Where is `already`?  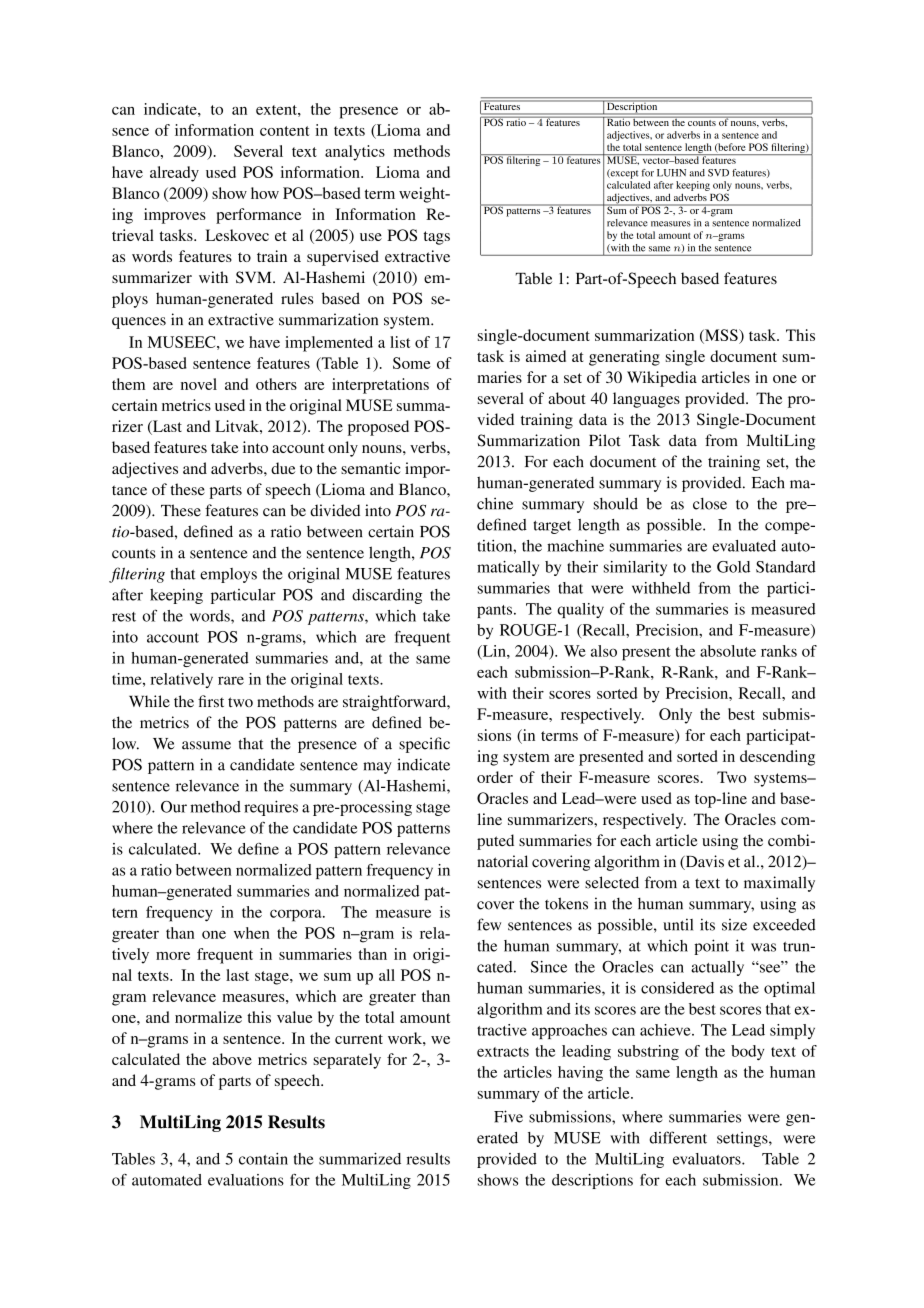
already is located at coordinates (174, 174).
